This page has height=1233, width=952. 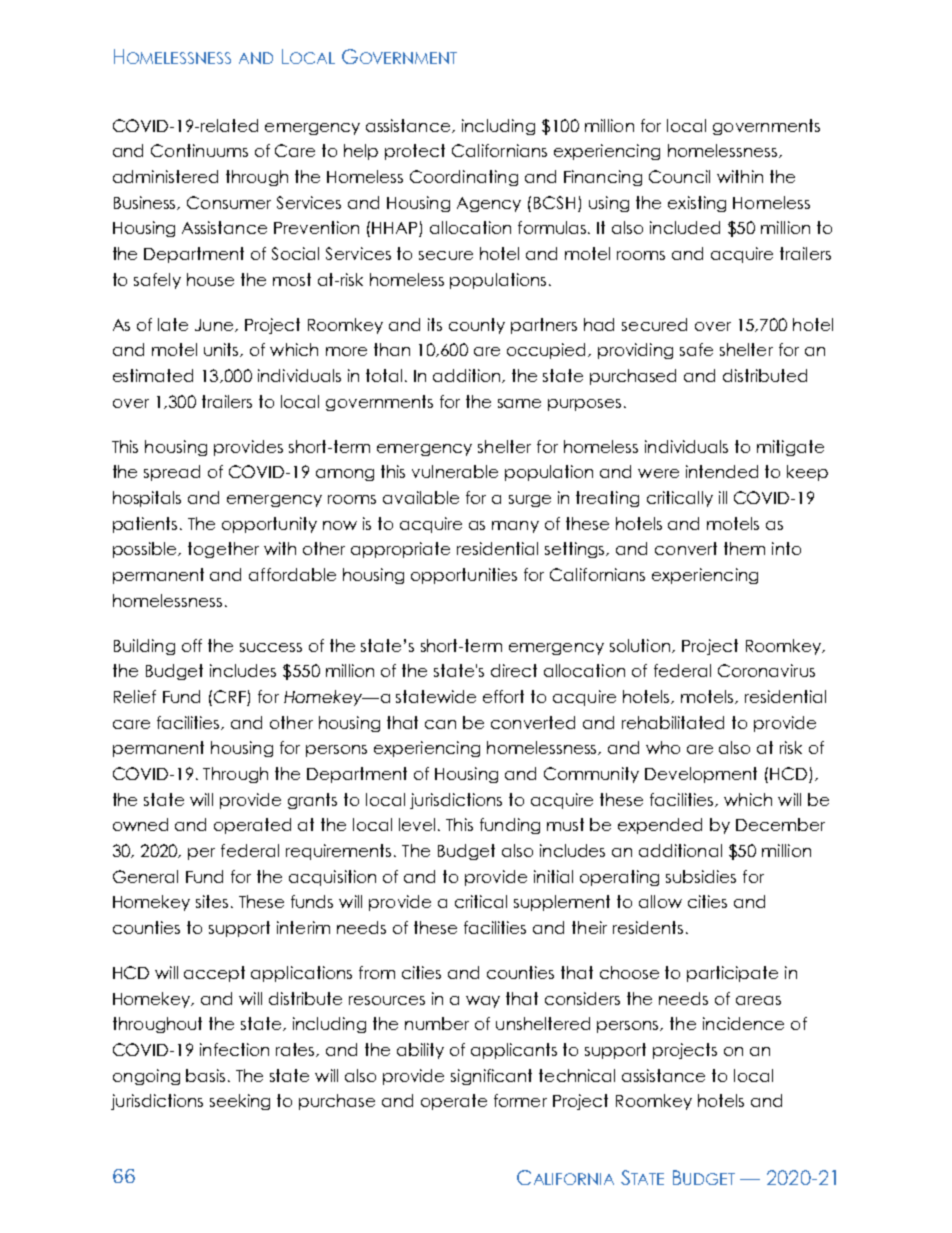 I want to click on Development, so click(x=701, y=775).
